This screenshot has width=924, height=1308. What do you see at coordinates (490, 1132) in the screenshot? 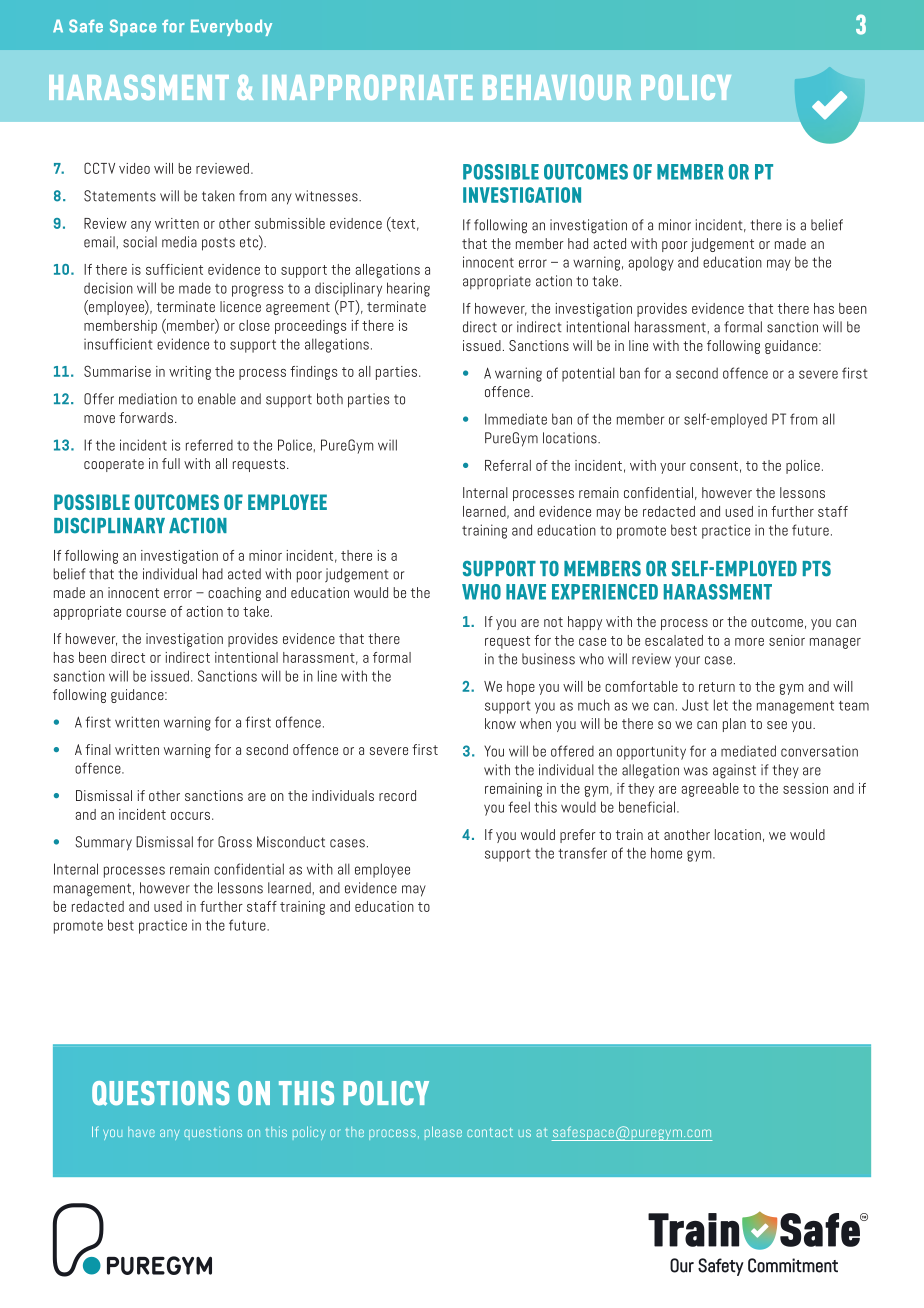
I see `contact` at bounding box center [490, 1132].
